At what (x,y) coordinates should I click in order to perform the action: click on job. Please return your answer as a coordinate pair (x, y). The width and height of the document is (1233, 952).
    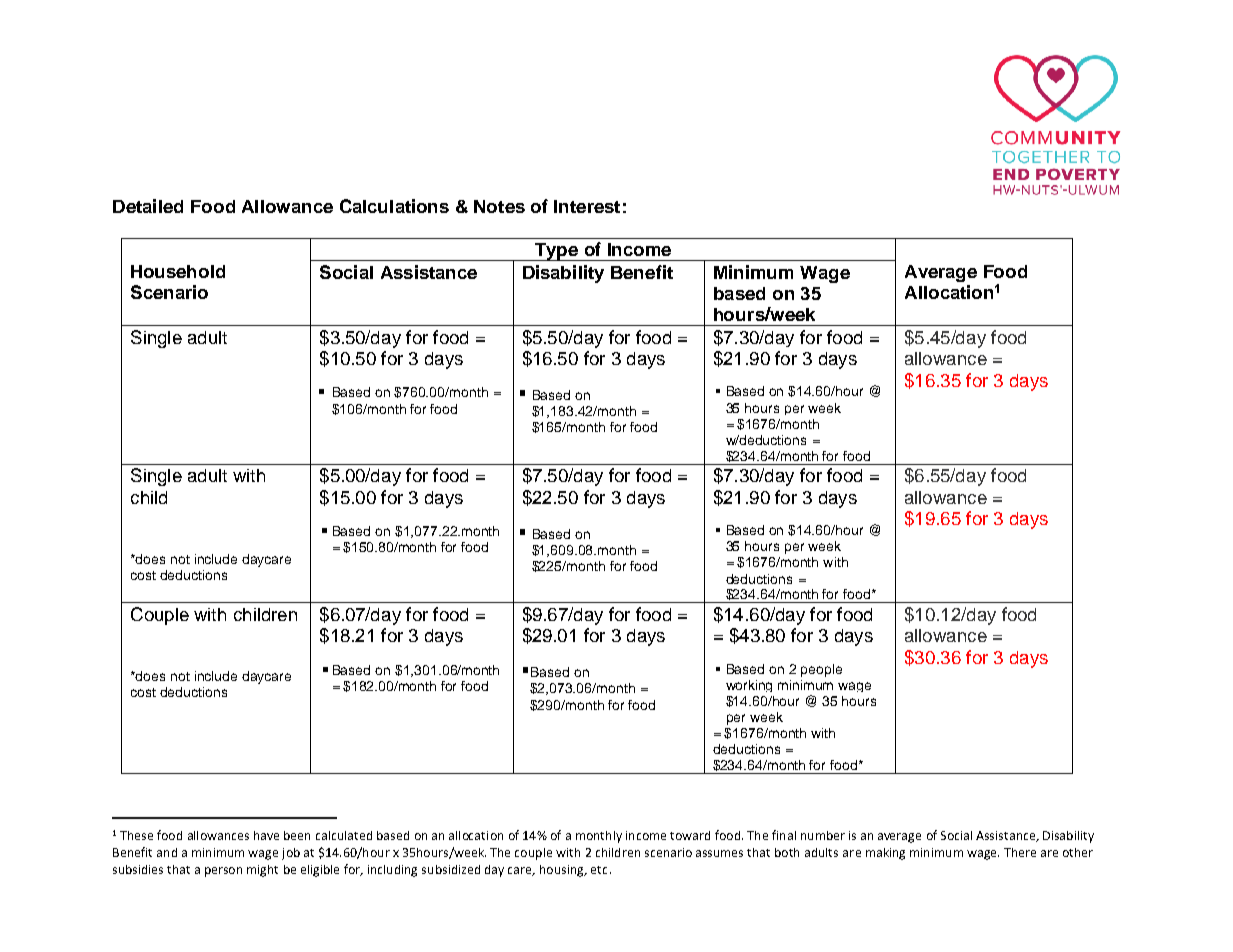
    Looking at the image, I should click on (291, 854).
